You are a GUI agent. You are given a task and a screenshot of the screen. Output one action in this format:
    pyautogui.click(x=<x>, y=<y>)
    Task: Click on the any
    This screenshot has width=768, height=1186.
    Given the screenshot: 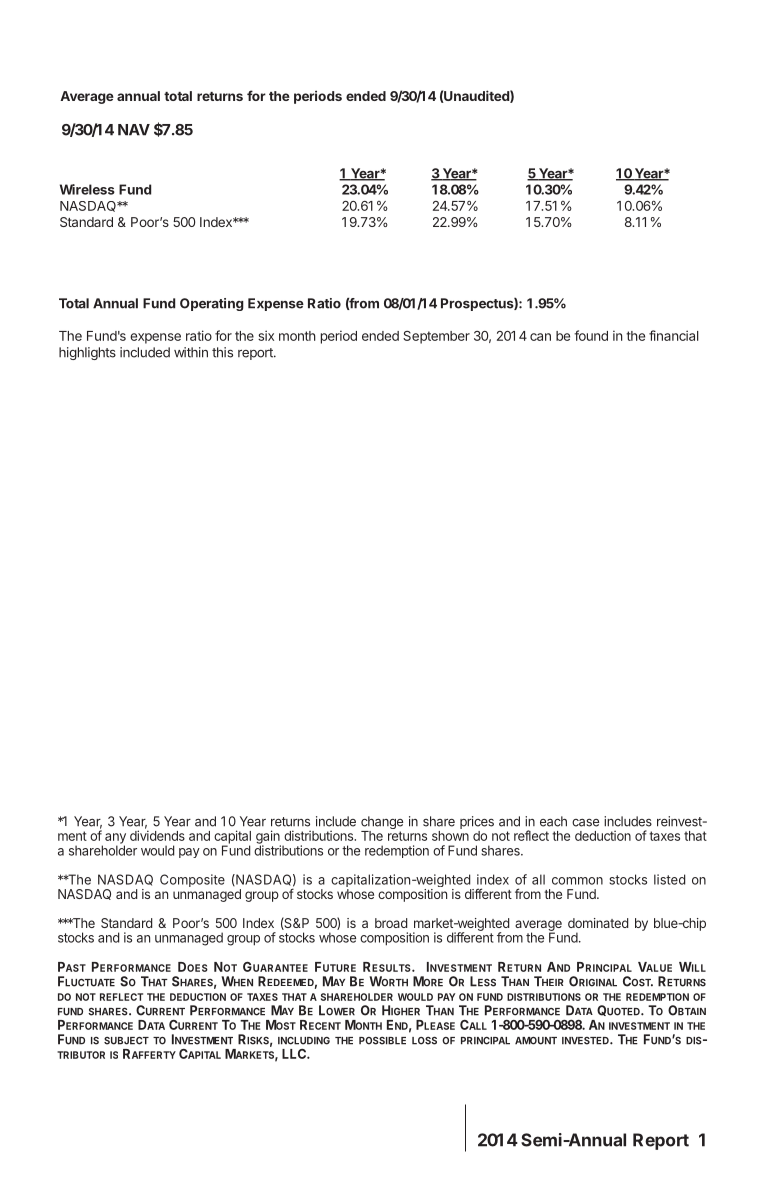 What is the action you would take?
    pyautogui.click(x=115, y=839)
